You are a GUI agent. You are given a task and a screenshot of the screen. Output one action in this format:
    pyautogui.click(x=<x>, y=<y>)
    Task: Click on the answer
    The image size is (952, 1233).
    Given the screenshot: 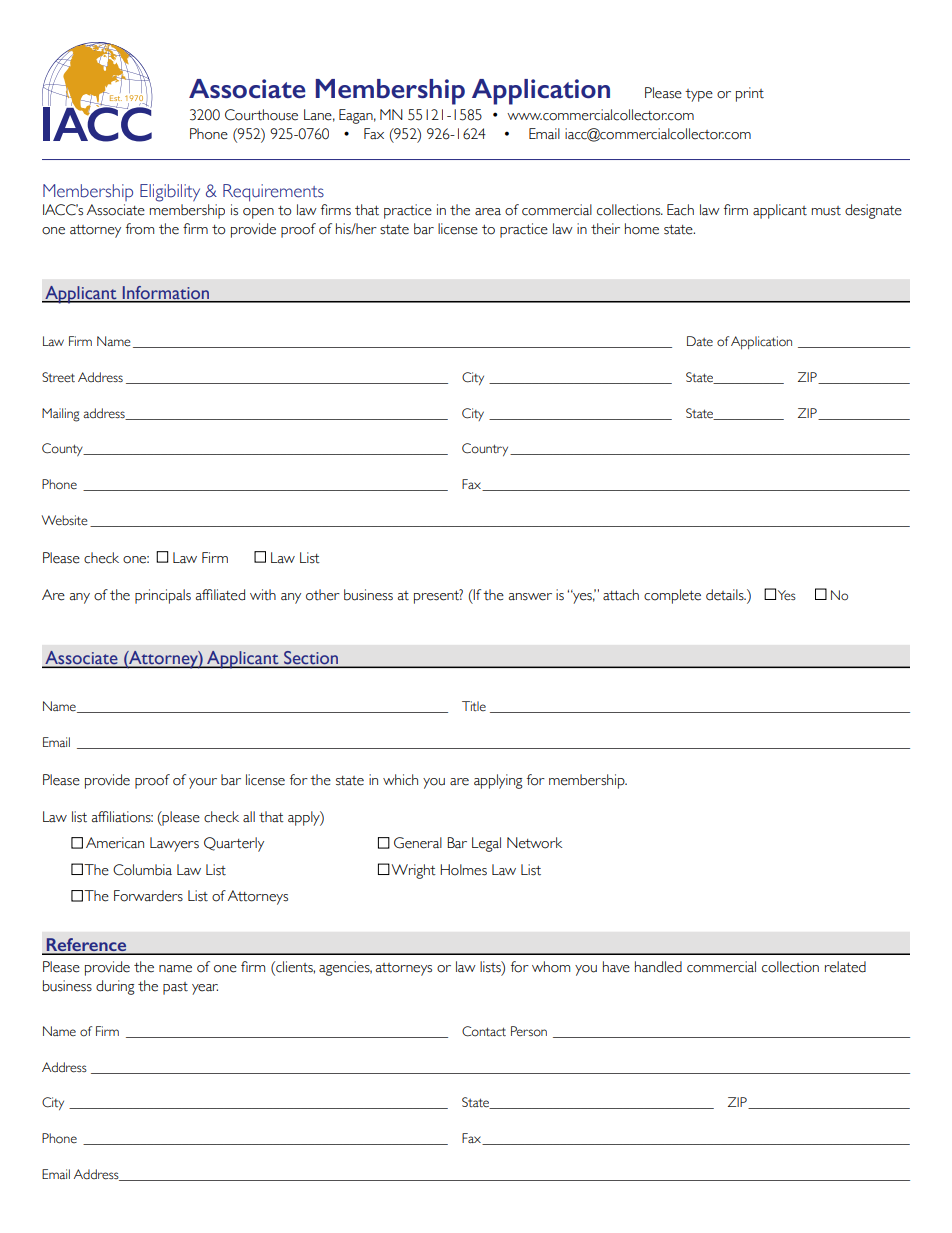 What is the action you would take?
    pyautogui.click(x=530, y=597)
